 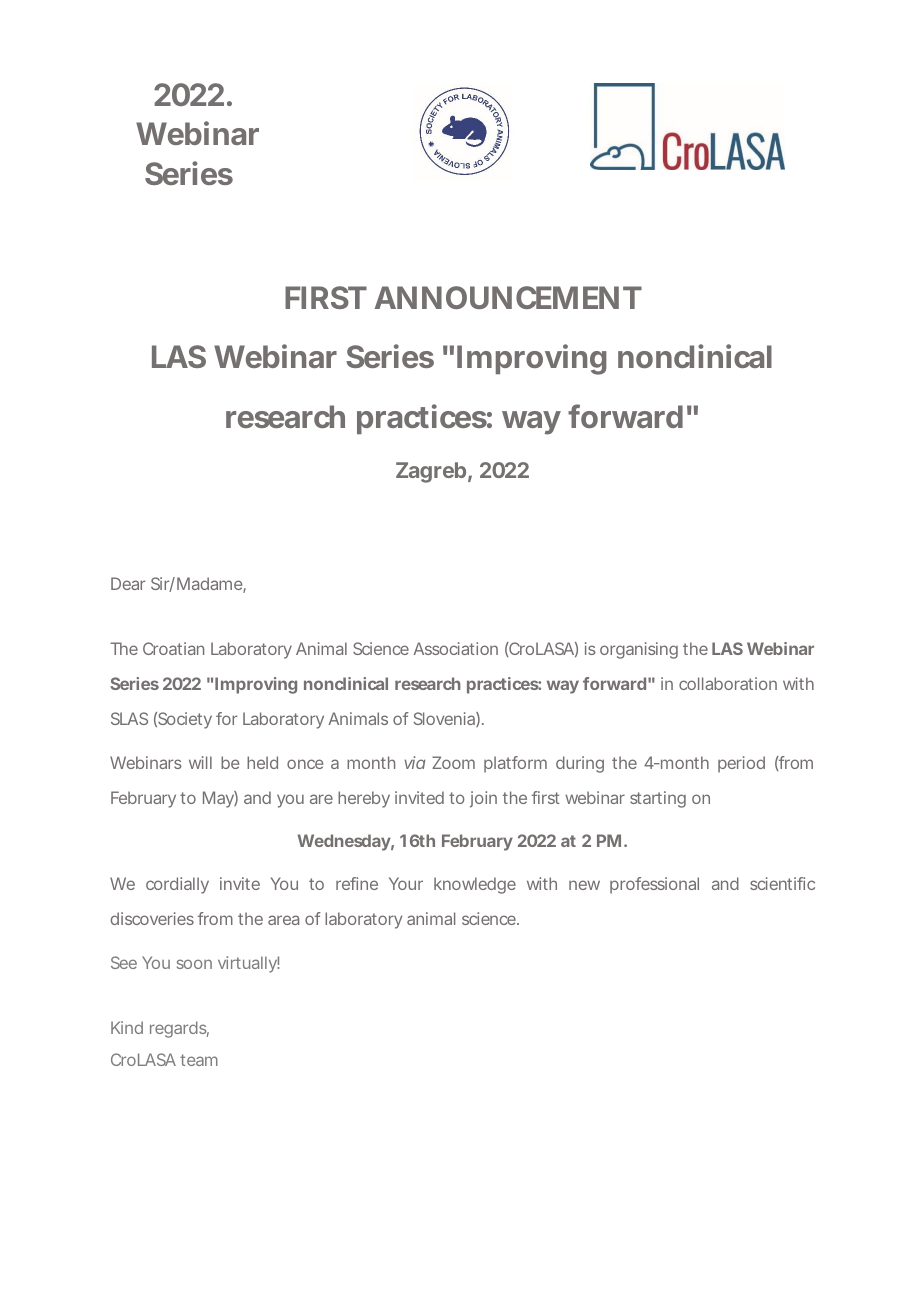 I want to click on Croatian, so click(x=173, y=648).
